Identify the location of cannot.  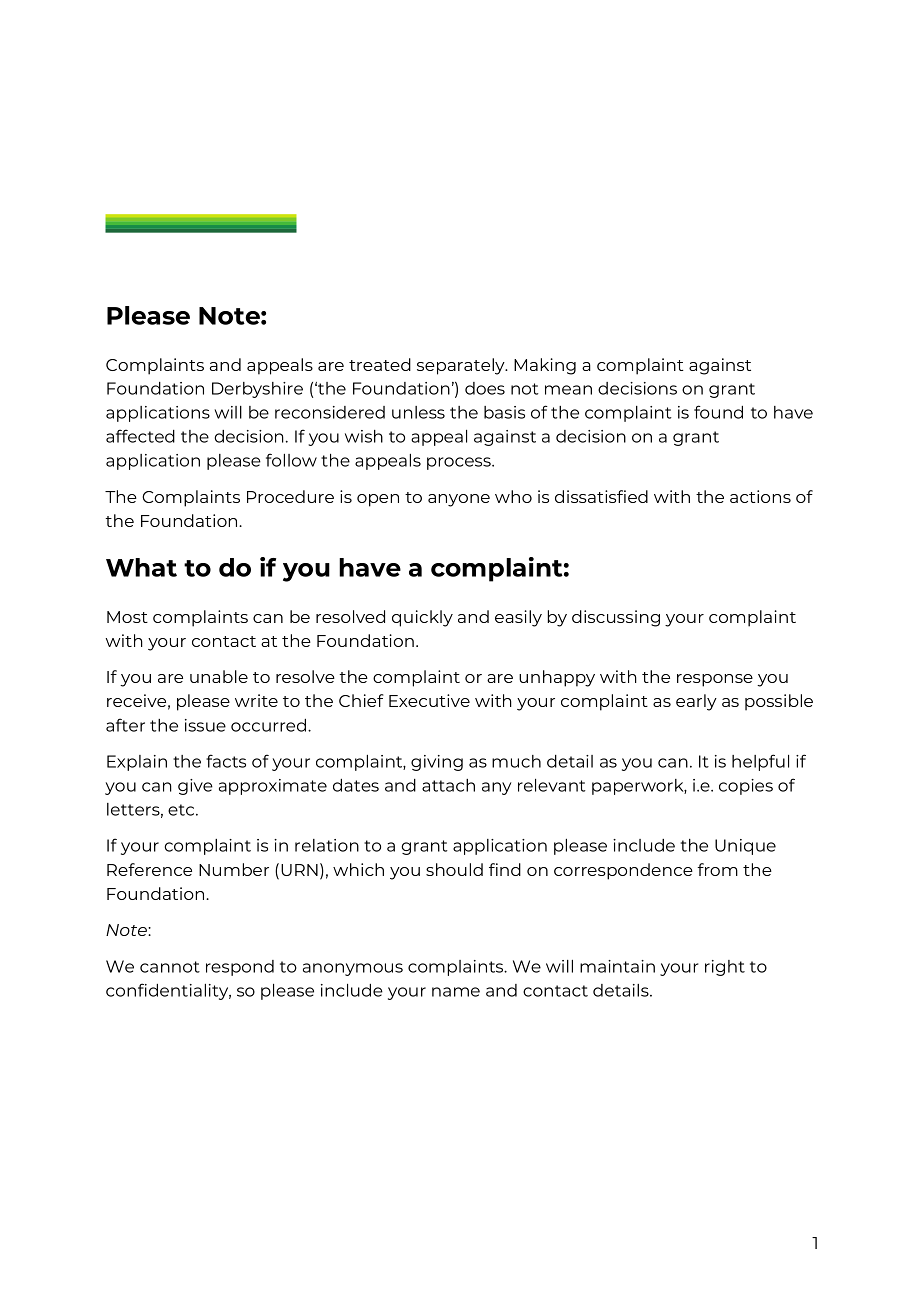
(170, 967).
